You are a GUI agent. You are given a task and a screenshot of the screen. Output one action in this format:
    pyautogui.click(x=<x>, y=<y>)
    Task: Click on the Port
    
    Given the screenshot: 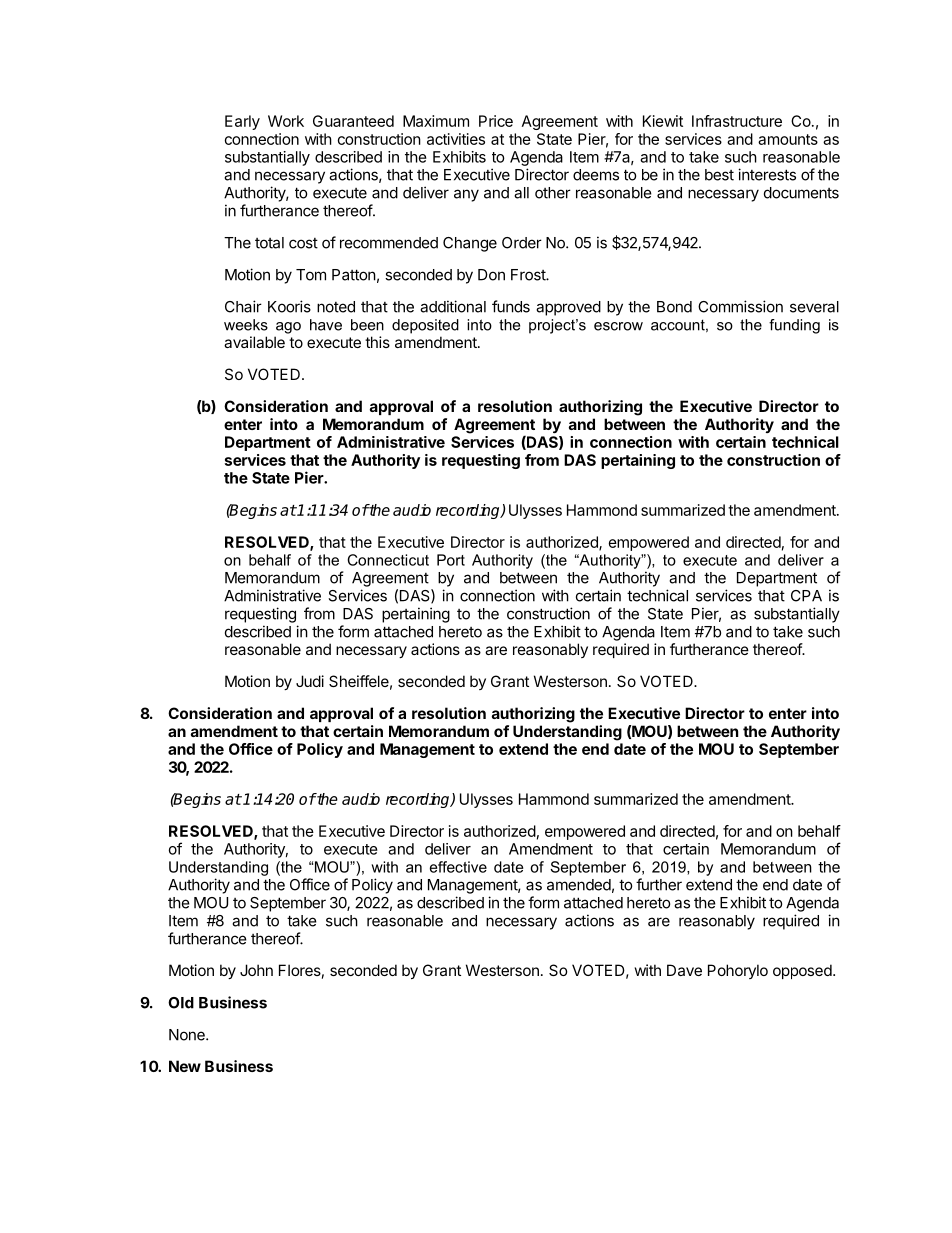 What is the action you would take?
    pyautogui.click(x=451, y=560)
